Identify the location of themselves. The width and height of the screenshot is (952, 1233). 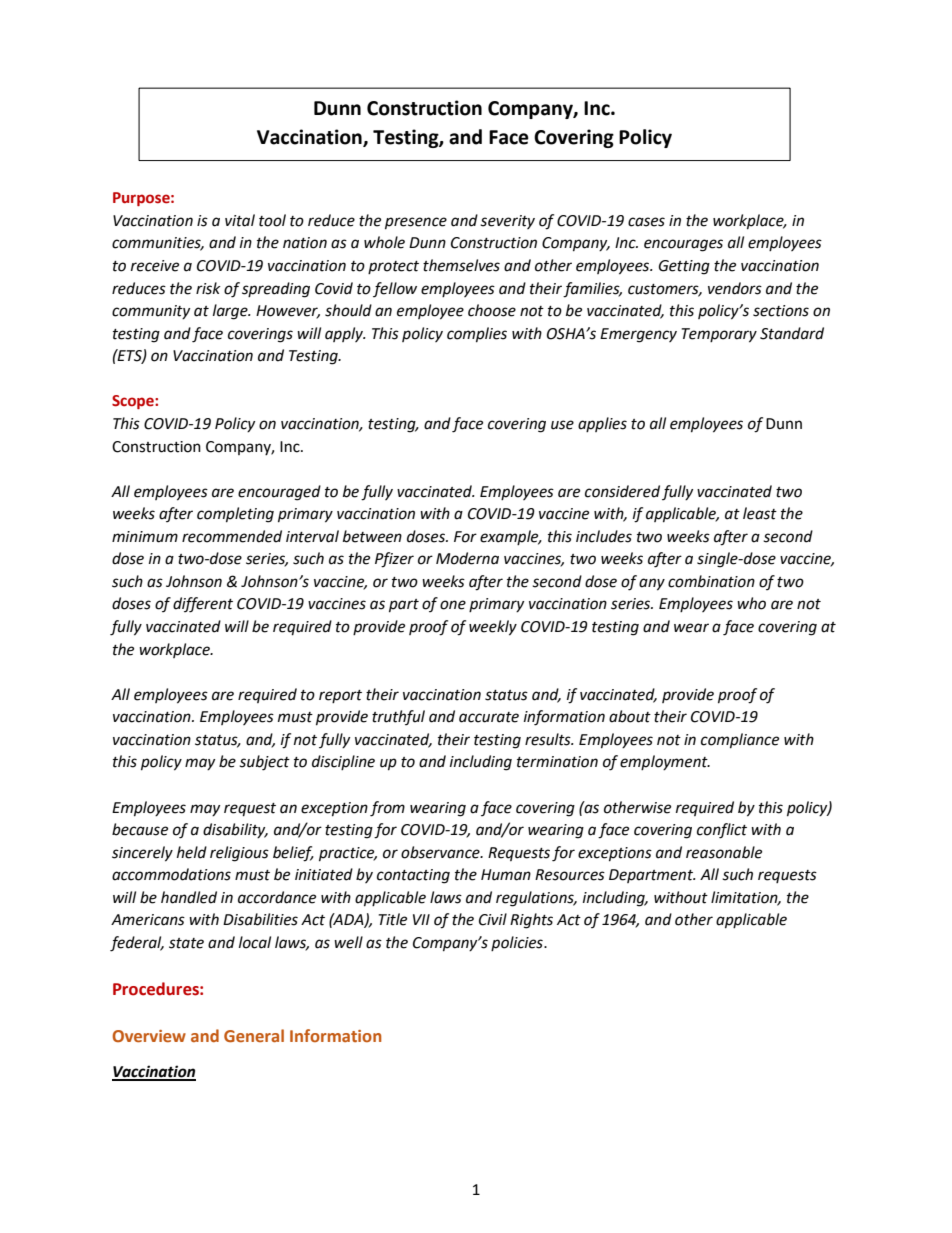
(461, 265).
